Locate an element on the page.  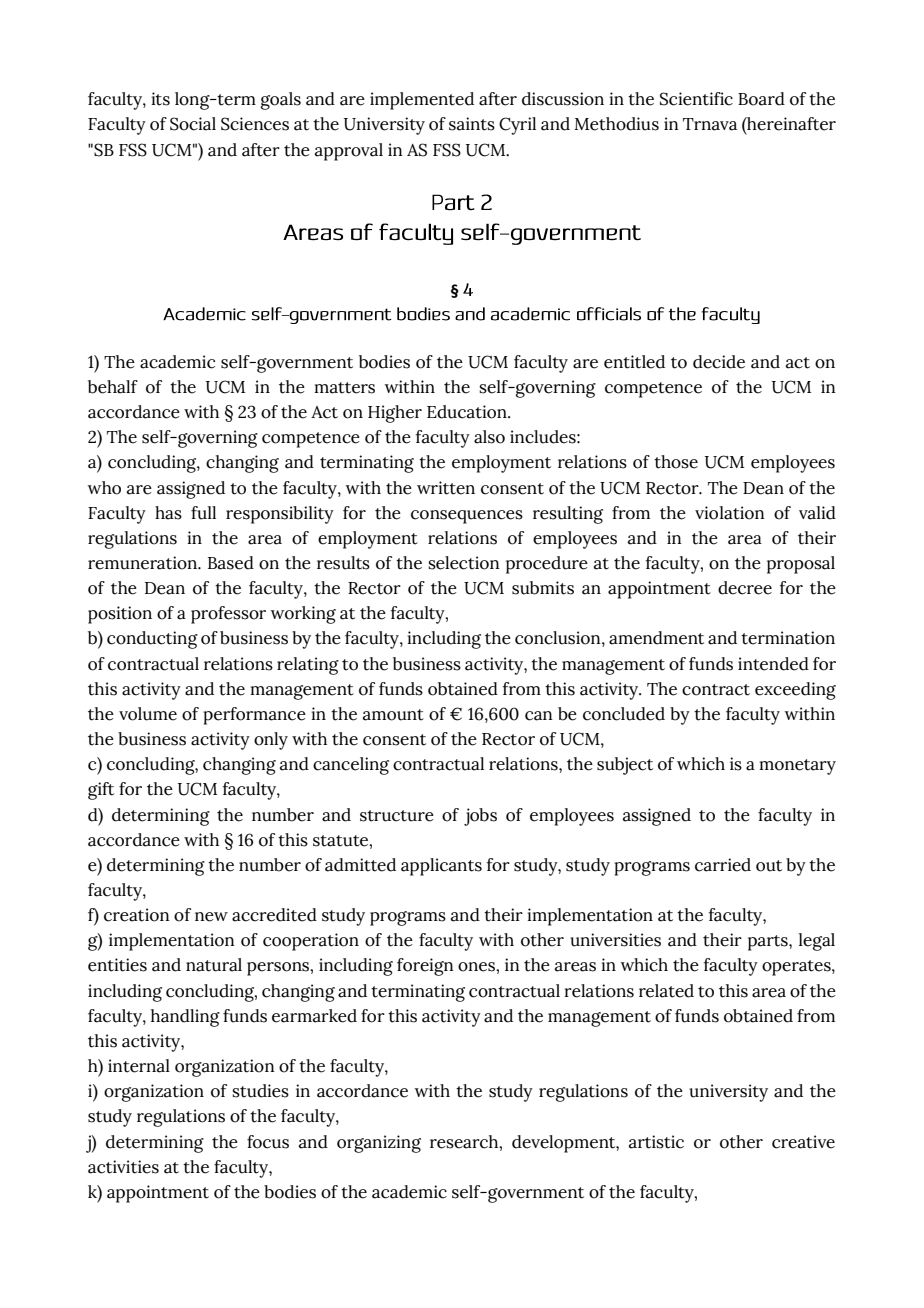
carried is located at coordinates (723, 865).
